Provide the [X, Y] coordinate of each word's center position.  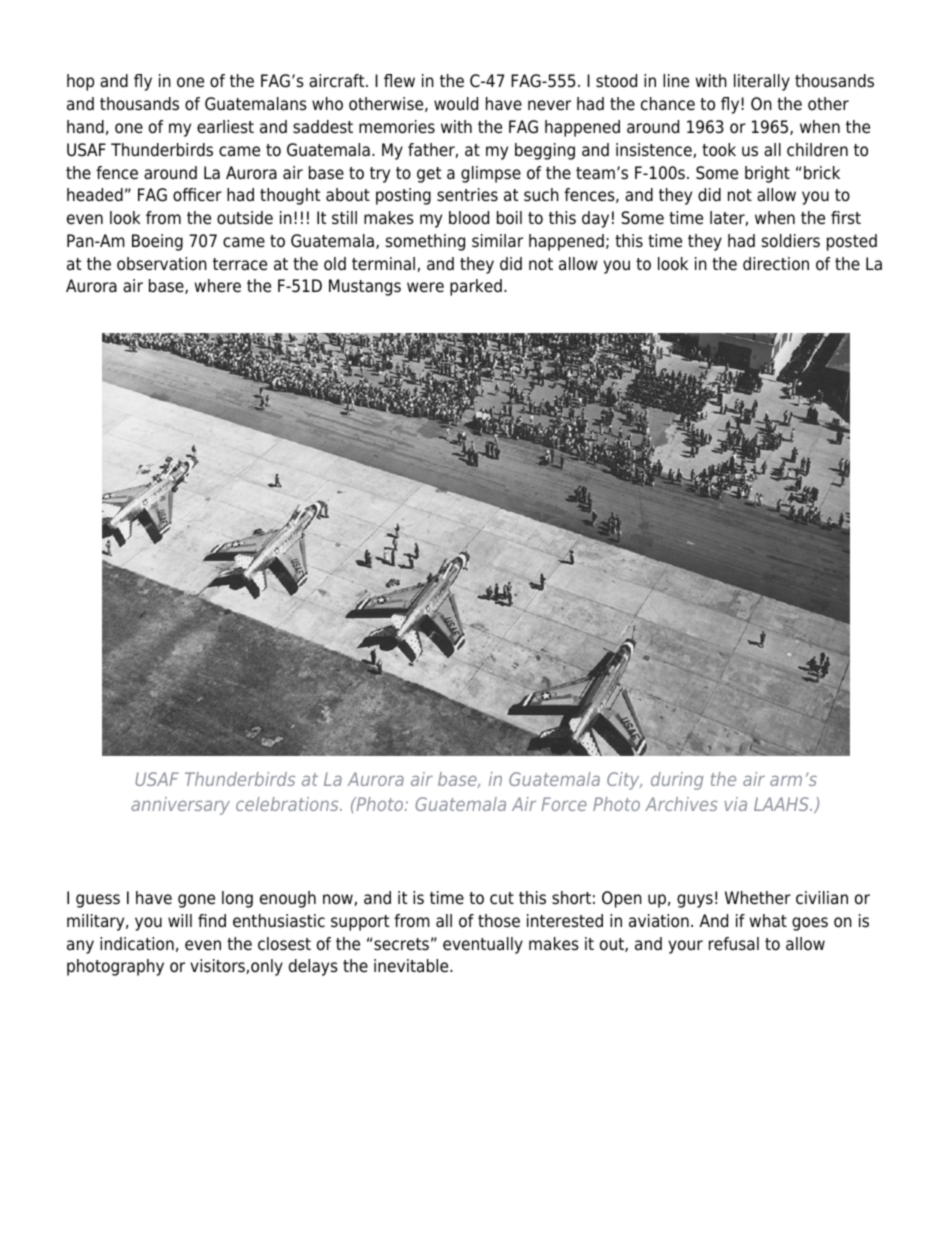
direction [776, 264]
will [180, 920]
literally [762, 82]
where [218, 286]
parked [476, 287]
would [456, 103]
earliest [225, 127]
